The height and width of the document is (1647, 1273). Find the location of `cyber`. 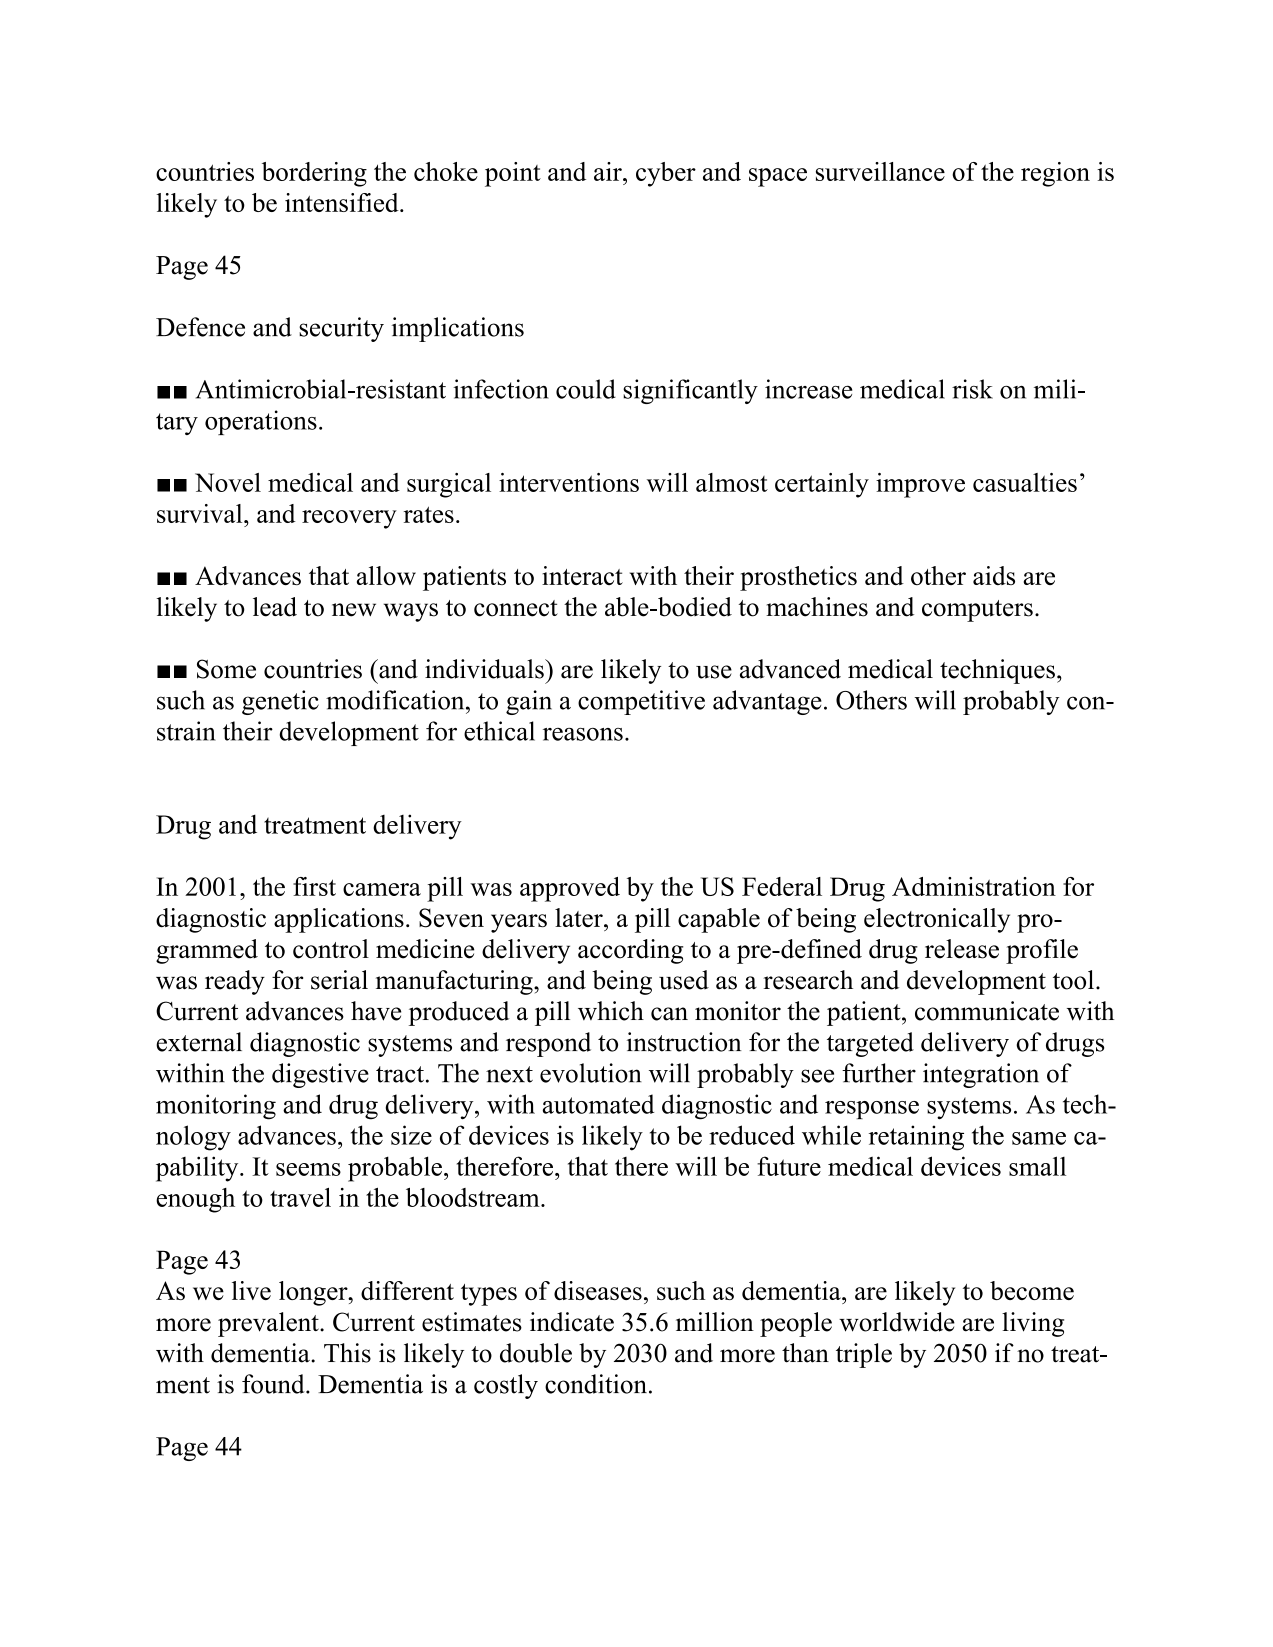

cyber is located at coordinates (666, 174).
